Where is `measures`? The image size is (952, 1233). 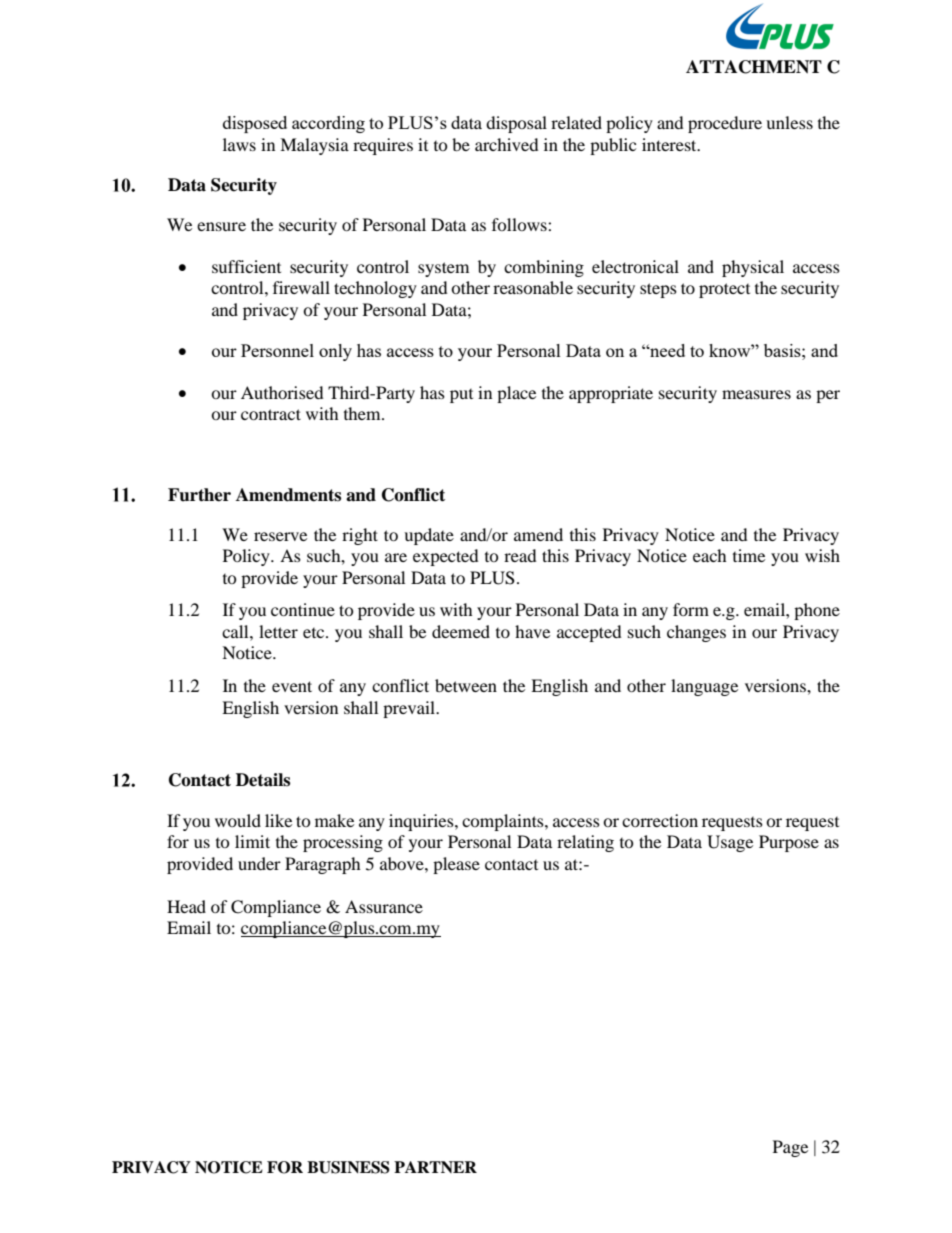
measures is located at coordinates (756, 394).
